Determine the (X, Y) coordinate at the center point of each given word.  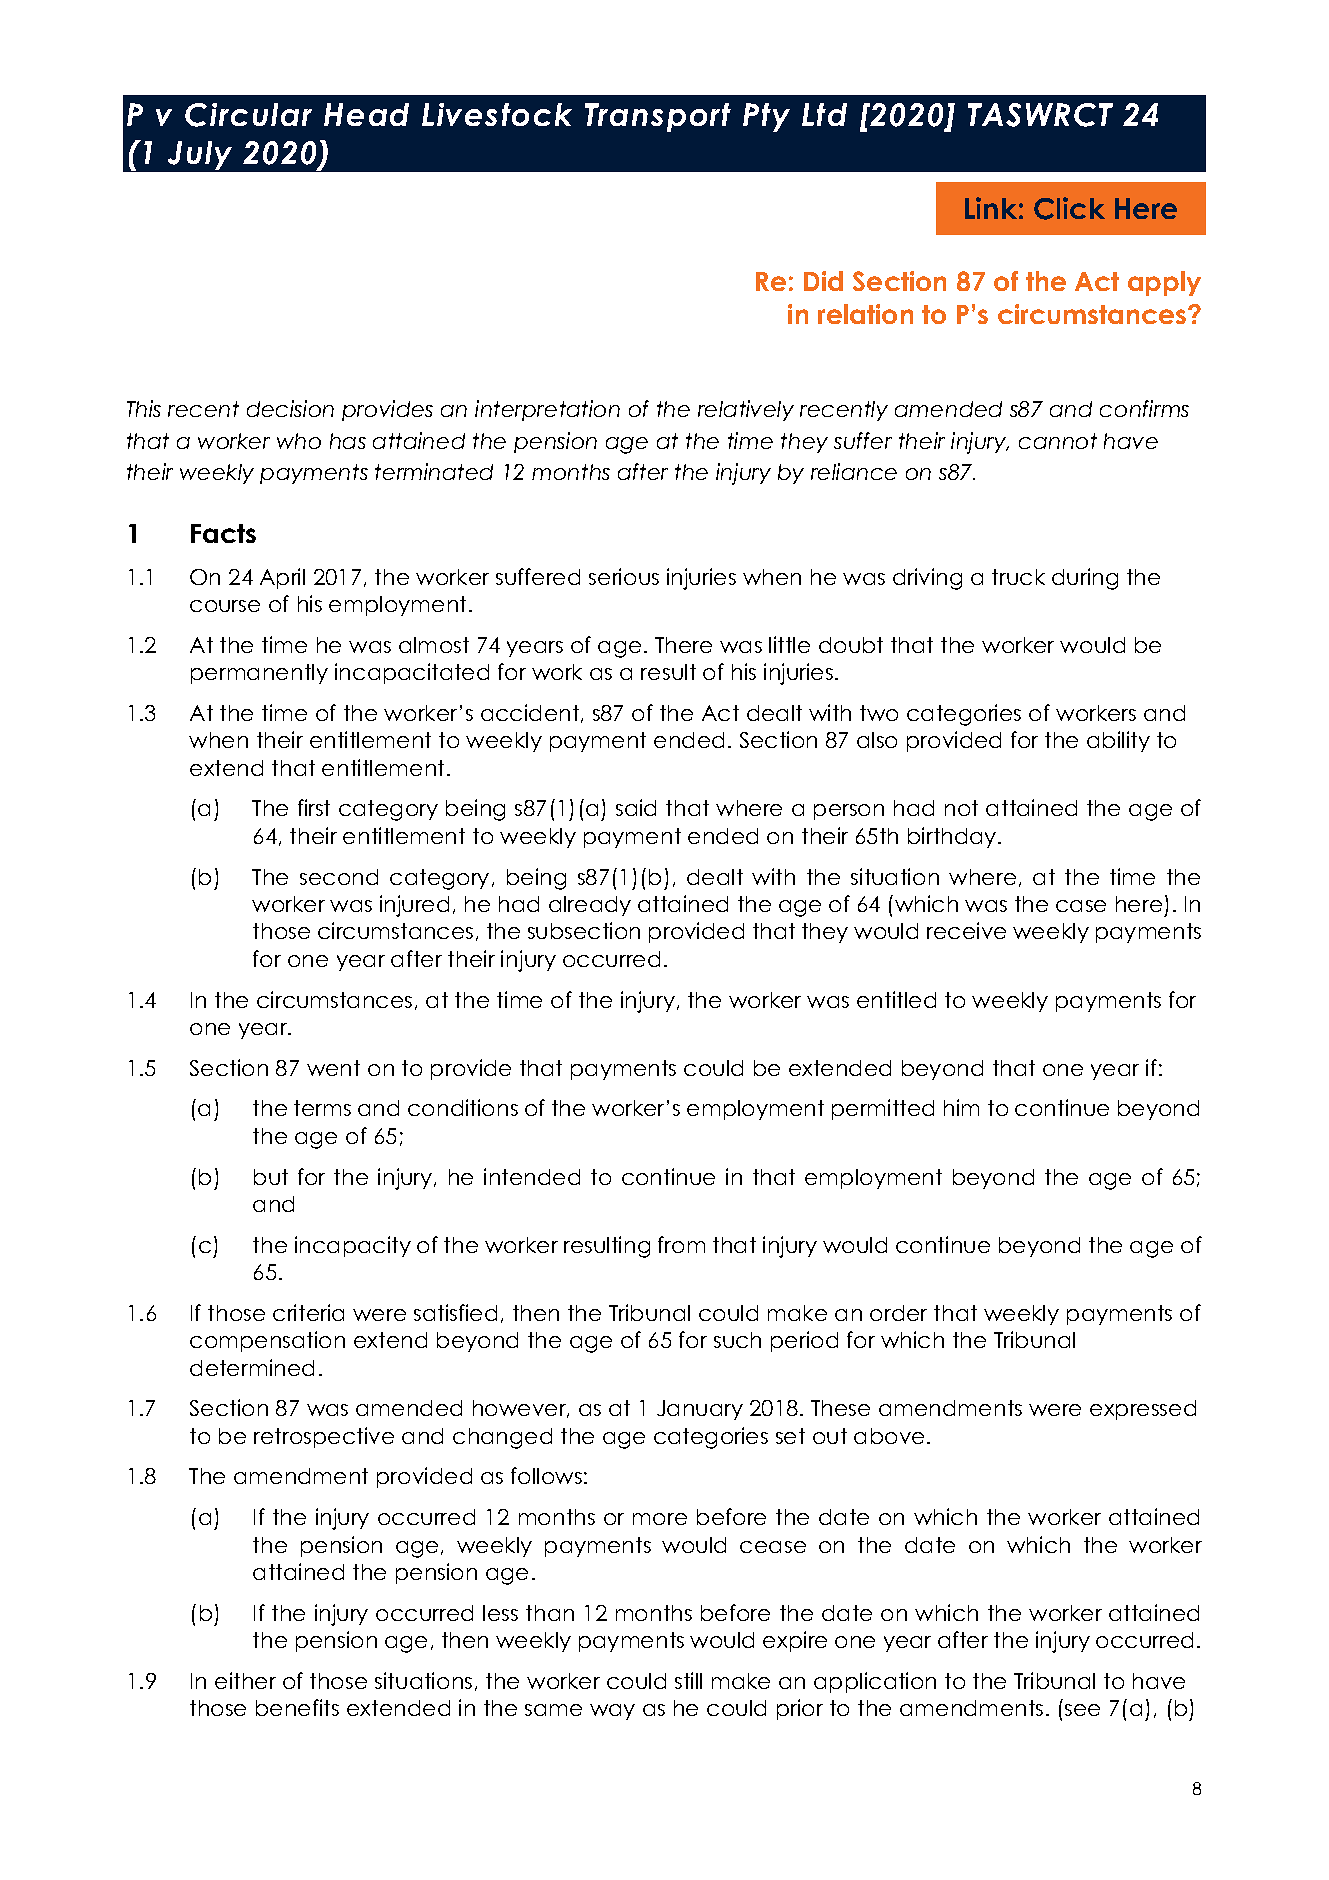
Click (1069, 208)
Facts (223, 533)
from (681, 1244)
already (590, 906)
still (688, 1680)
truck (1018, 577)
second (339, 877)
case (1081, 906)
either (245, 1680)
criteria (308, 1312)
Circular (248, 115)
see (1082, 1710)
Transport (658, 117)
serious (624, 576)
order (898, 1313)
